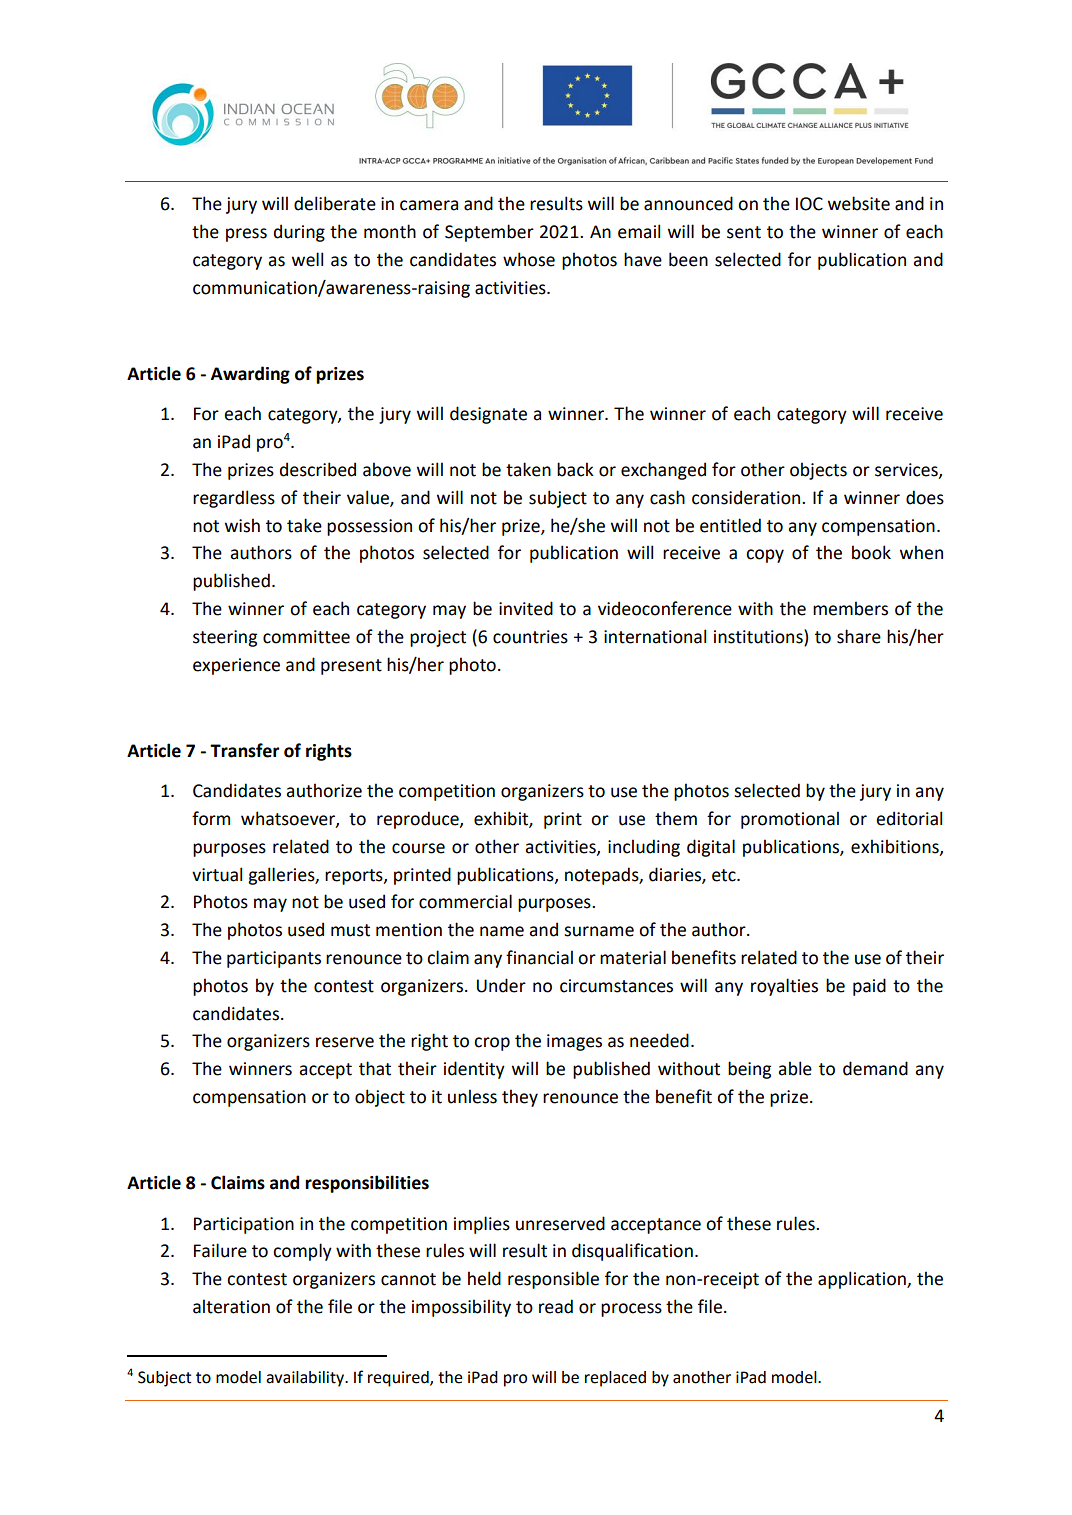 The image size is (1072, 1515). Describe the element at coordinates (299, 233) in the page. I see `during` at that location.
